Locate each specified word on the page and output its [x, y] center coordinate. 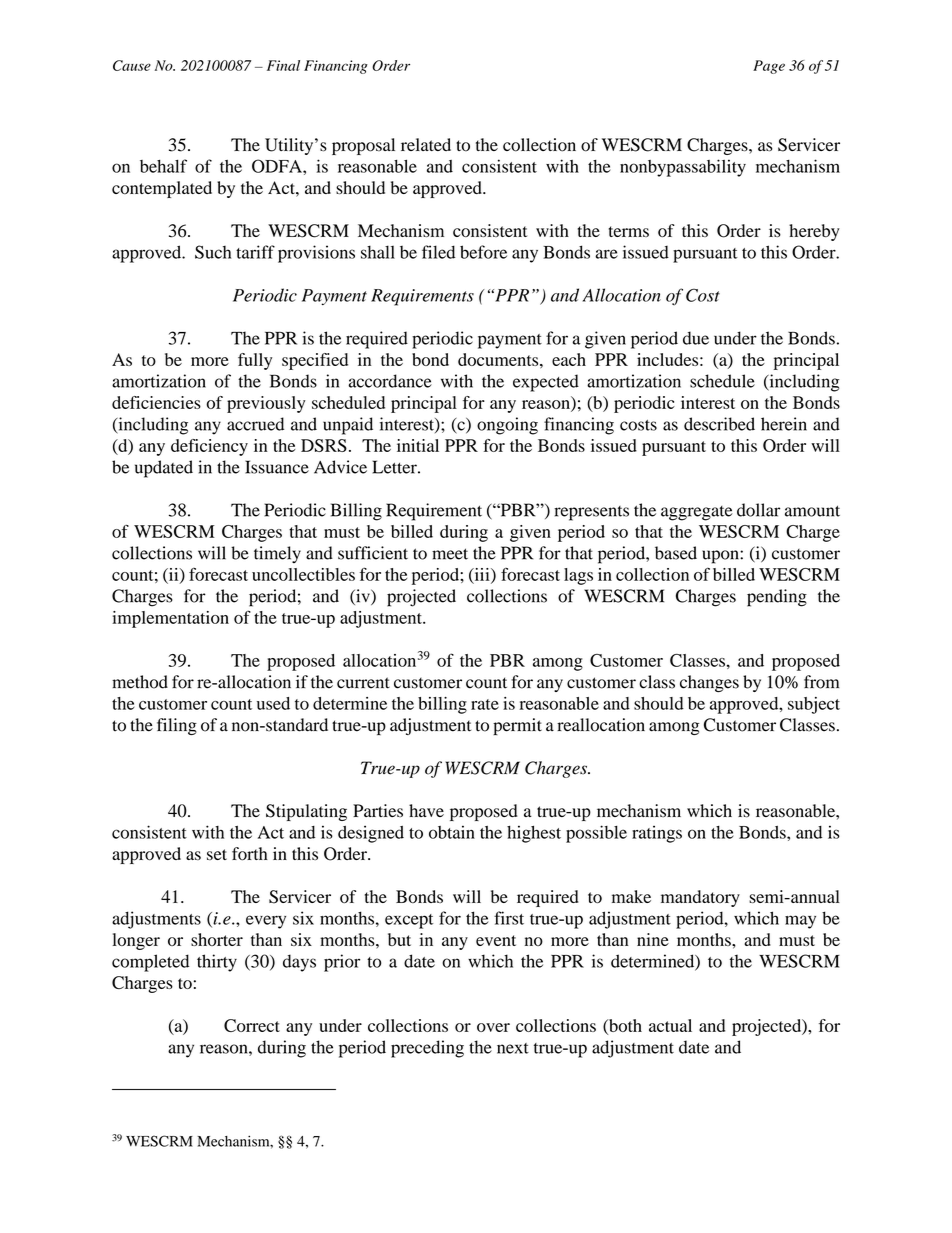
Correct [252, 1025]
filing [177, 726]
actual [670, 1025]
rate [485, 704]
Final [283, 65]
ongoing [507, 426]
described [719, 424]
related [426, 144]
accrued [255, 424]
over [493, 1027]
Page [769, 67]
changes [709, 683]
